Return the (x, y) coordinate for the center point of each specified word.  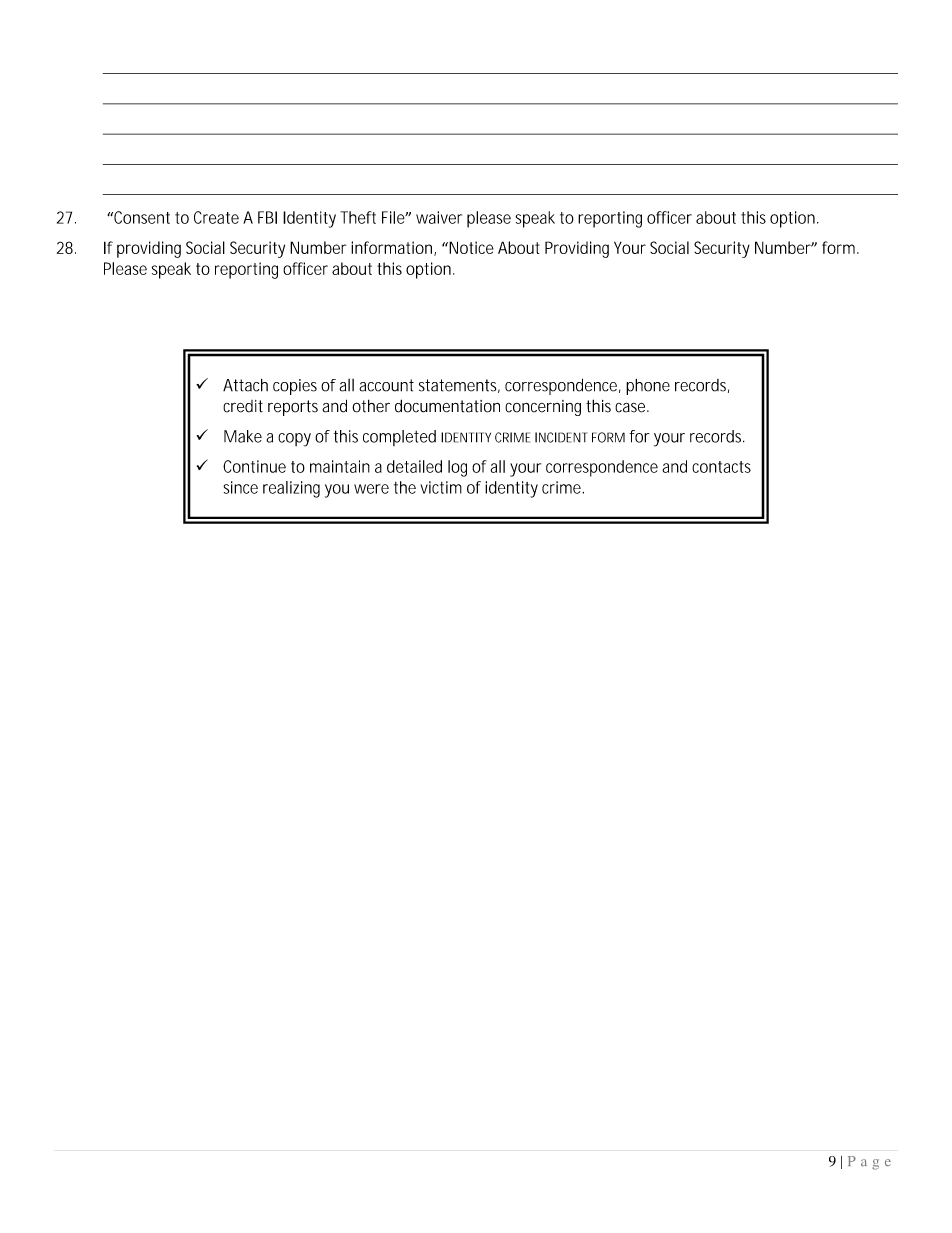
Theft (358, 217)
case (632, 407)
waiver (439, 217)
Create (216, 217)
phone (648, 387)
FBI (267, 217)
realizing (291, 489)
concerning (546, 408)
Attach (245, 385)
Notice (471, 247)
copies (297, 387)
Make (243, 436)
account (386, 385)
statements (459, 386)
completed (399, 438)
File (395, 217)
